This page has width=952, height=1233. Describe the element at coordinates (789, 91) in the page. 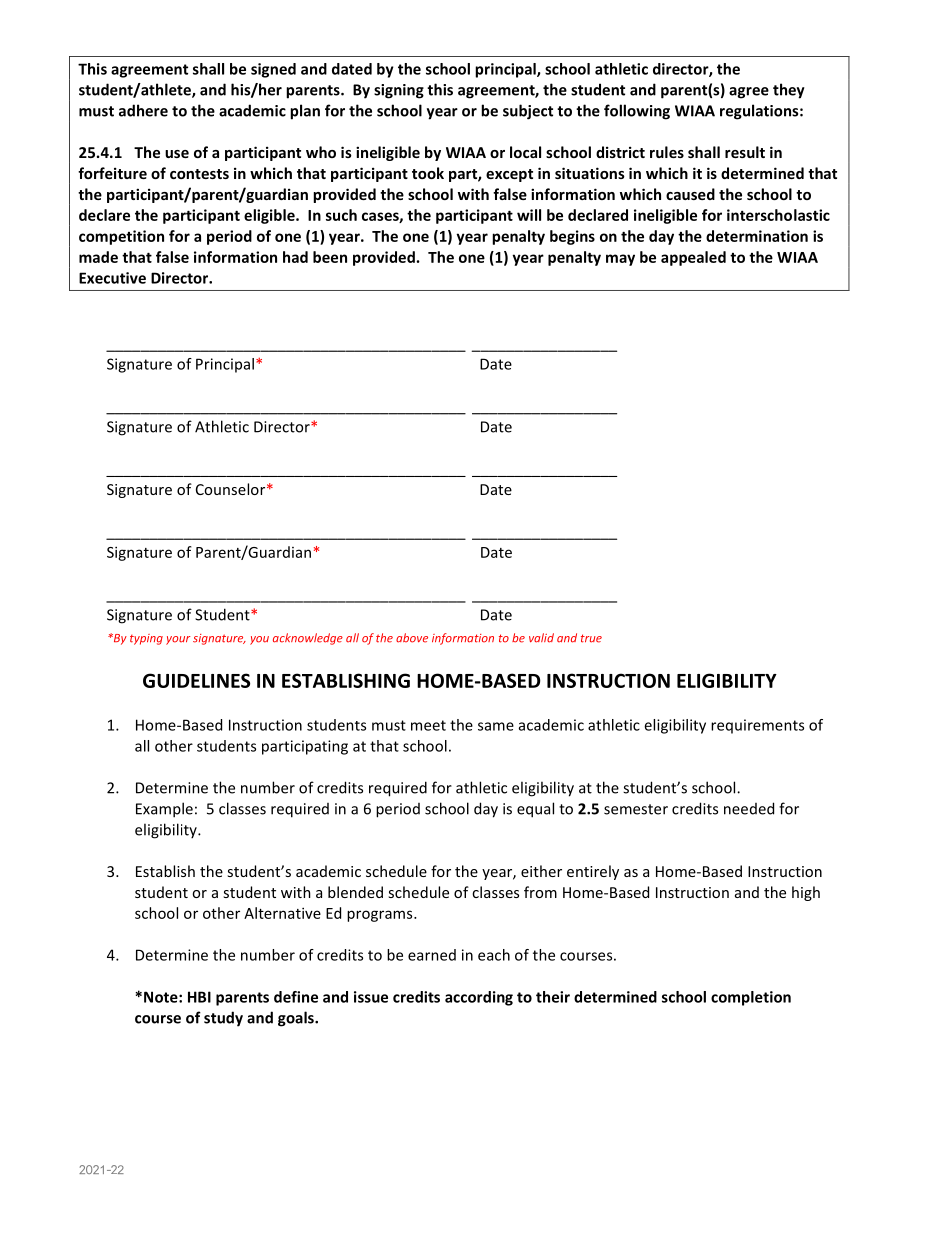

I see `they` at that location.
